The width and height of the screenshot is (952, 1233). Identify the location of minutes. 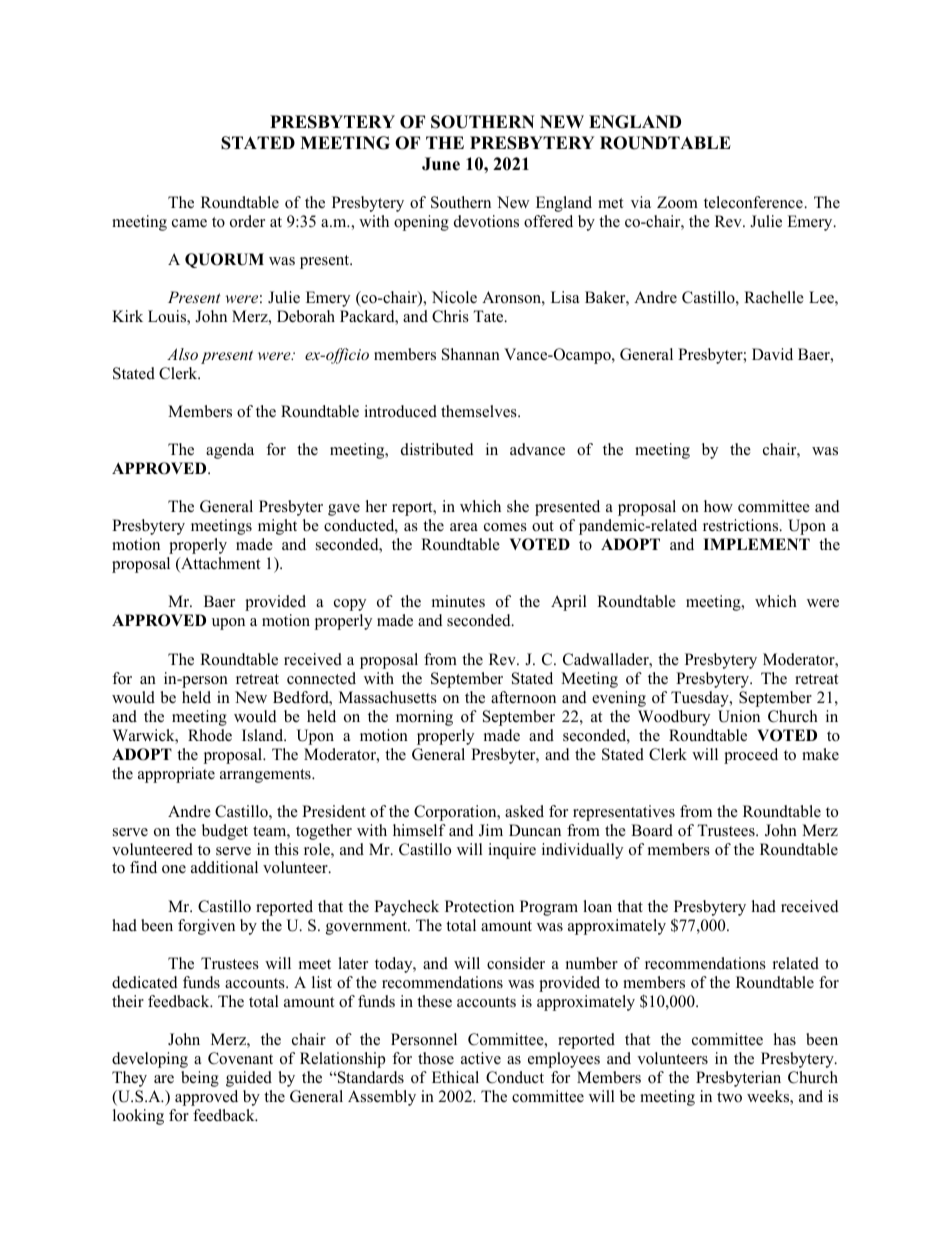
(458, 601).
